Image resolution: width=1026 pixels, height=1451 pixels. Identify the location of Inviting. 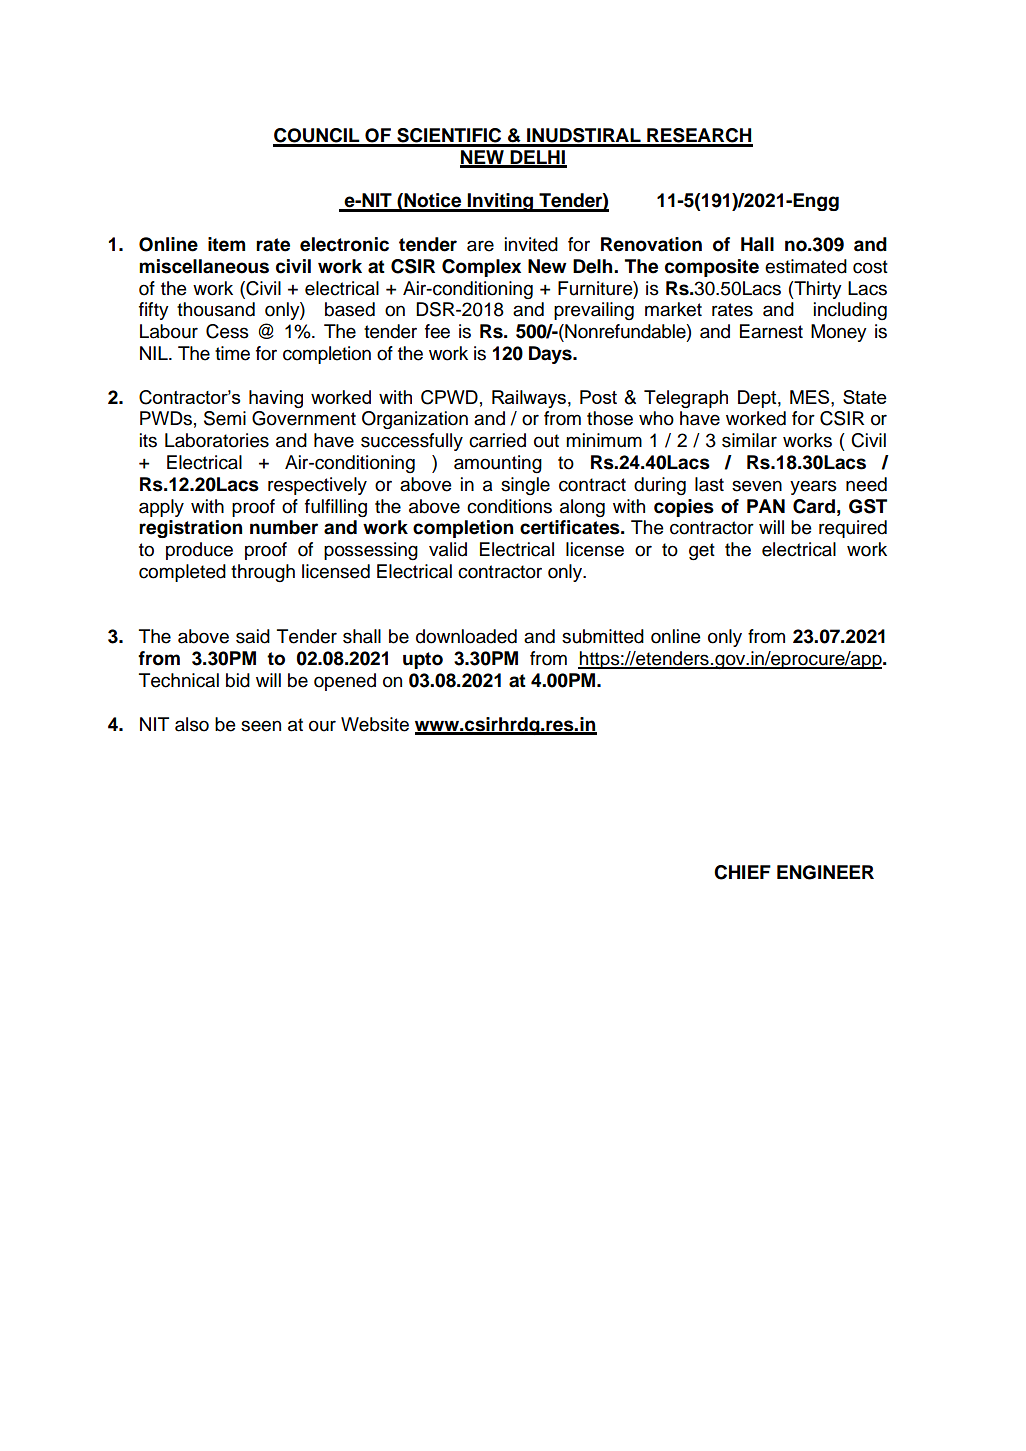
(501, 202).
